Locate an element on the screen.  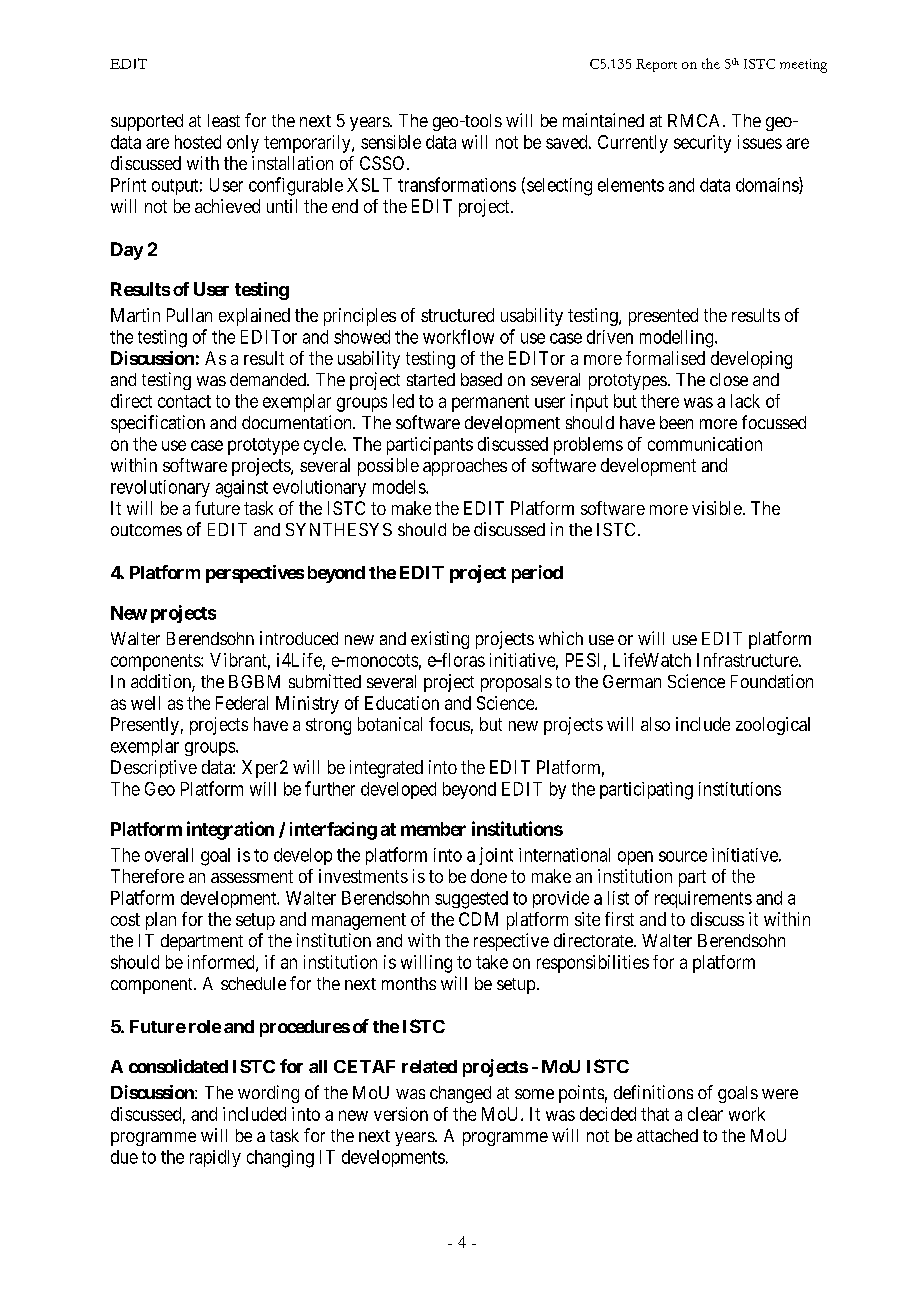
CDM is located at coordinates (478, 919).
